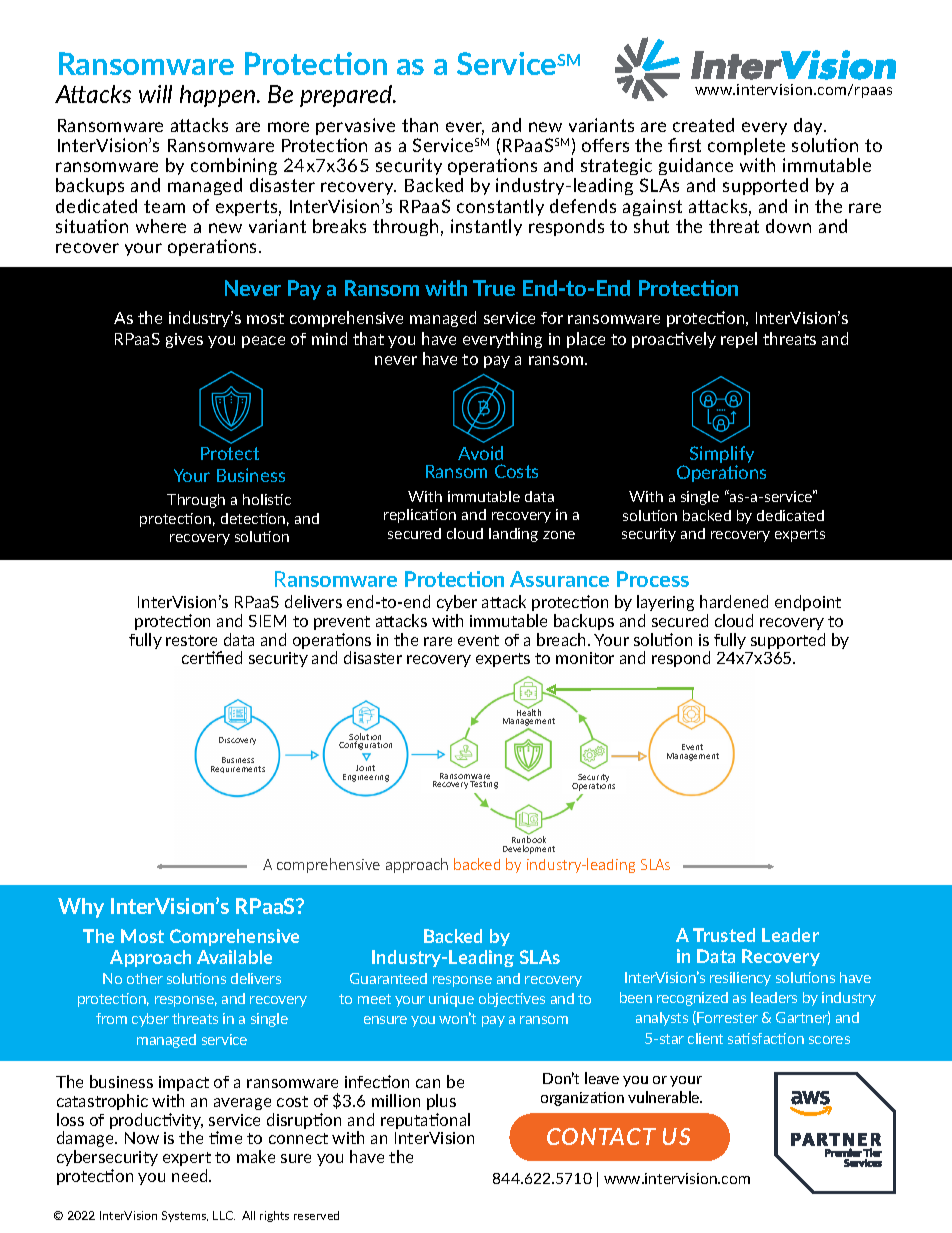 The image size is (952, 1233). I want to click on hardened, so click(734, 601).
